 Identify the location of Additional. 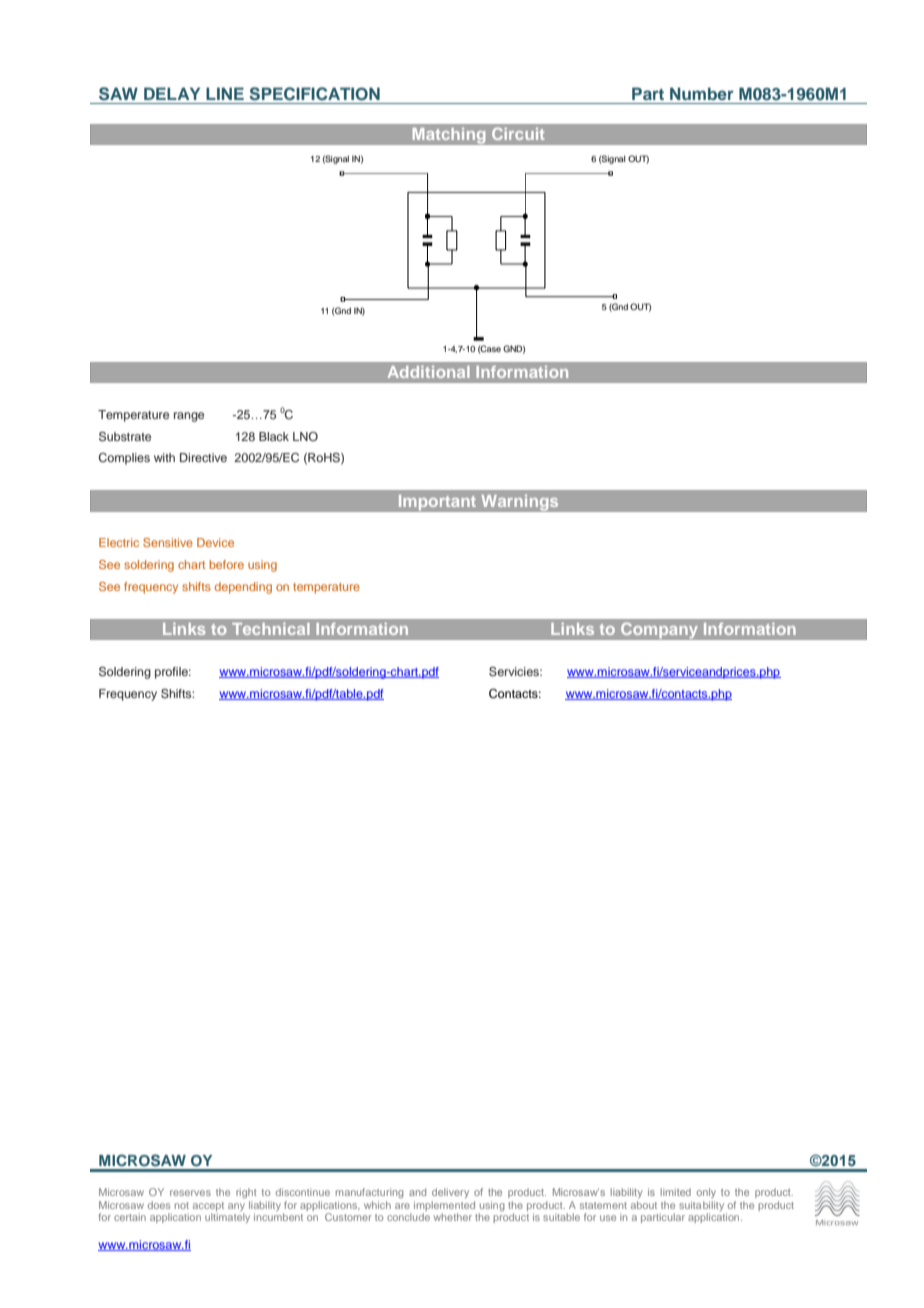
(428, 372).
